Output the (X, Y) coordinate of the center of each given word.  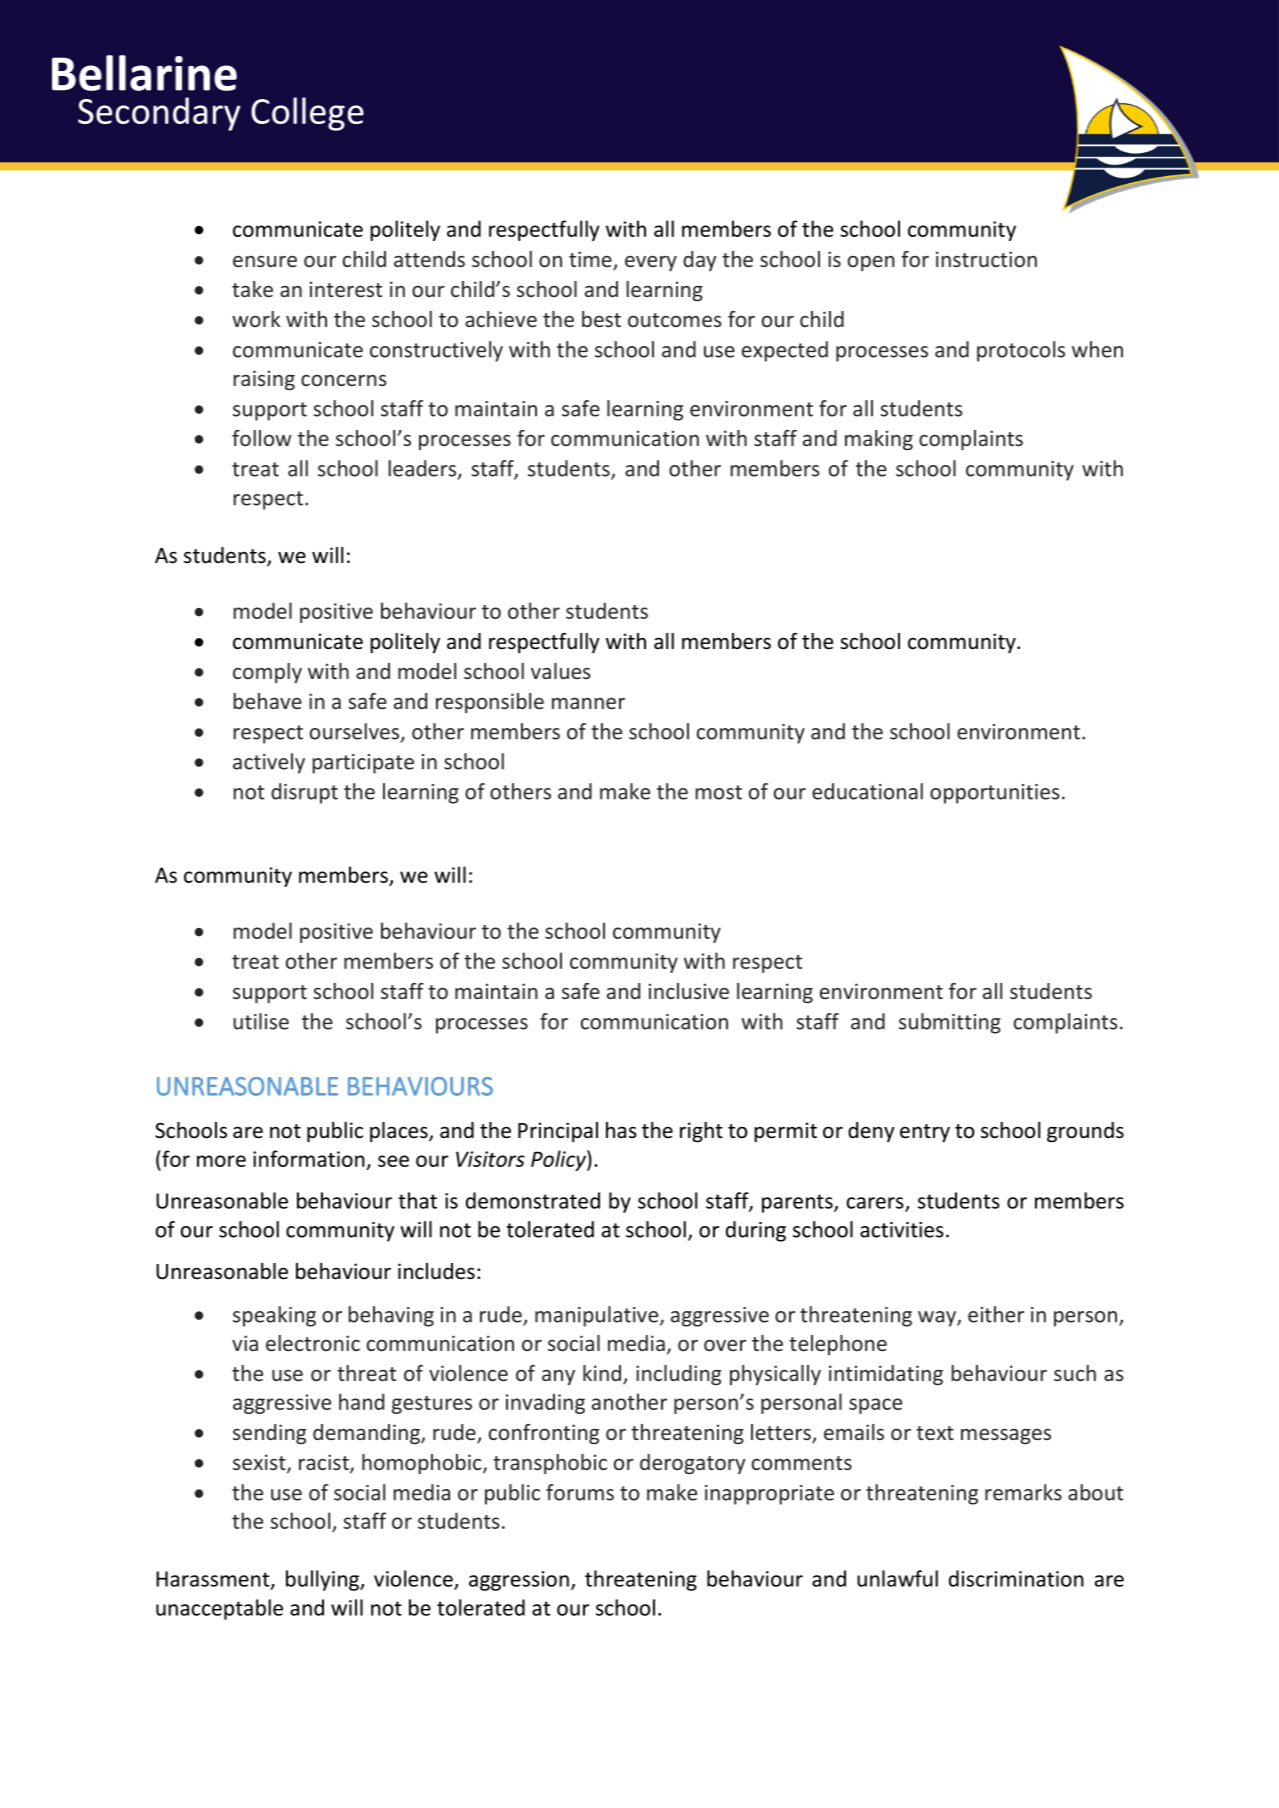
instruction (986, 259)
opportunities (995, 794)
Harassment (214, 1580)
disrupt (304, 793)
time (591, 260)
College (307, 114)
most (718, 792)
